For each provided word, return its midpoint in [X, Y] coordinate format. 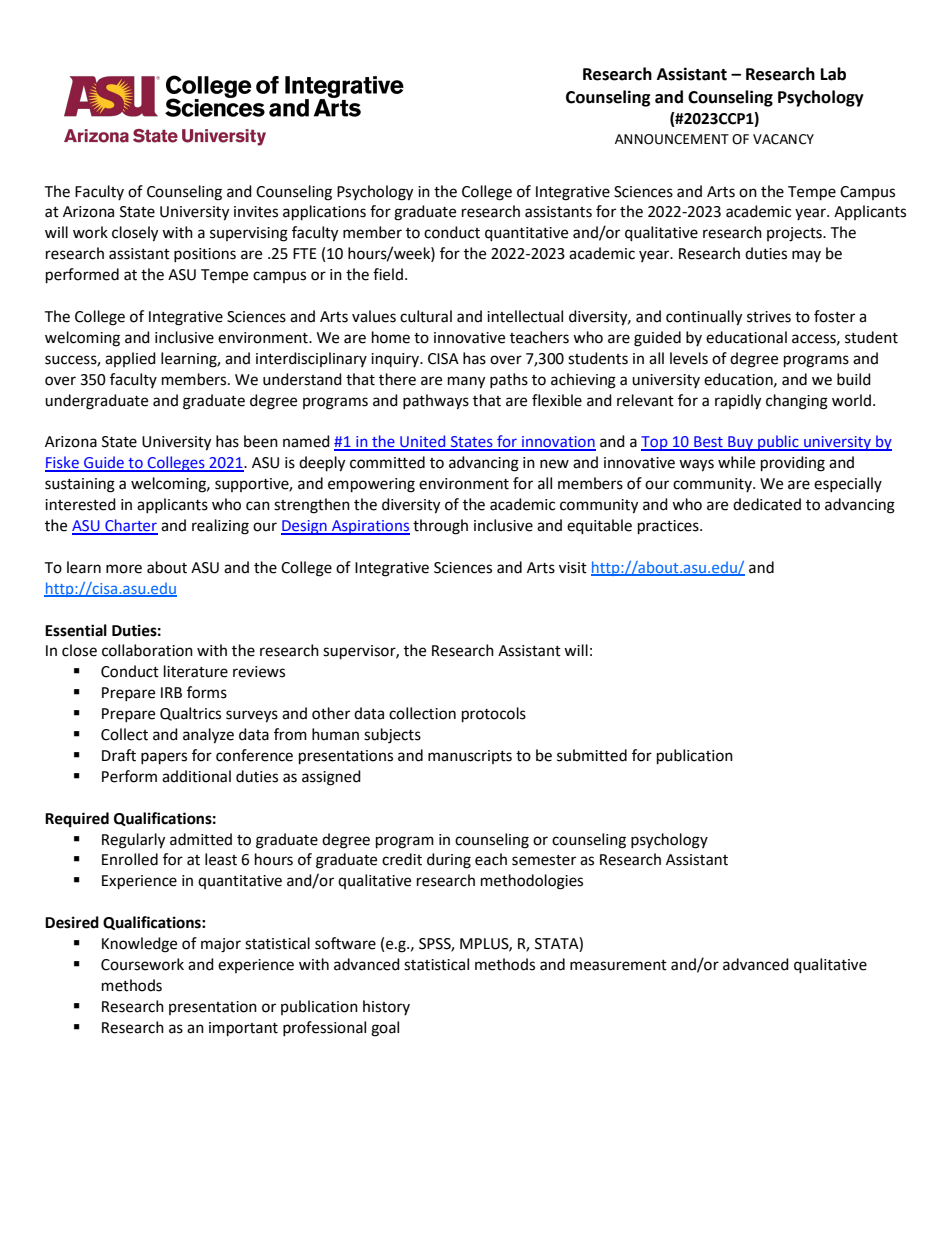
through [440, 527]
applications [324, 213]
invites [256, 212]
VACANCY [783, 139]
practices [669, 527]
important [243, 1029]
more [124, 569]
